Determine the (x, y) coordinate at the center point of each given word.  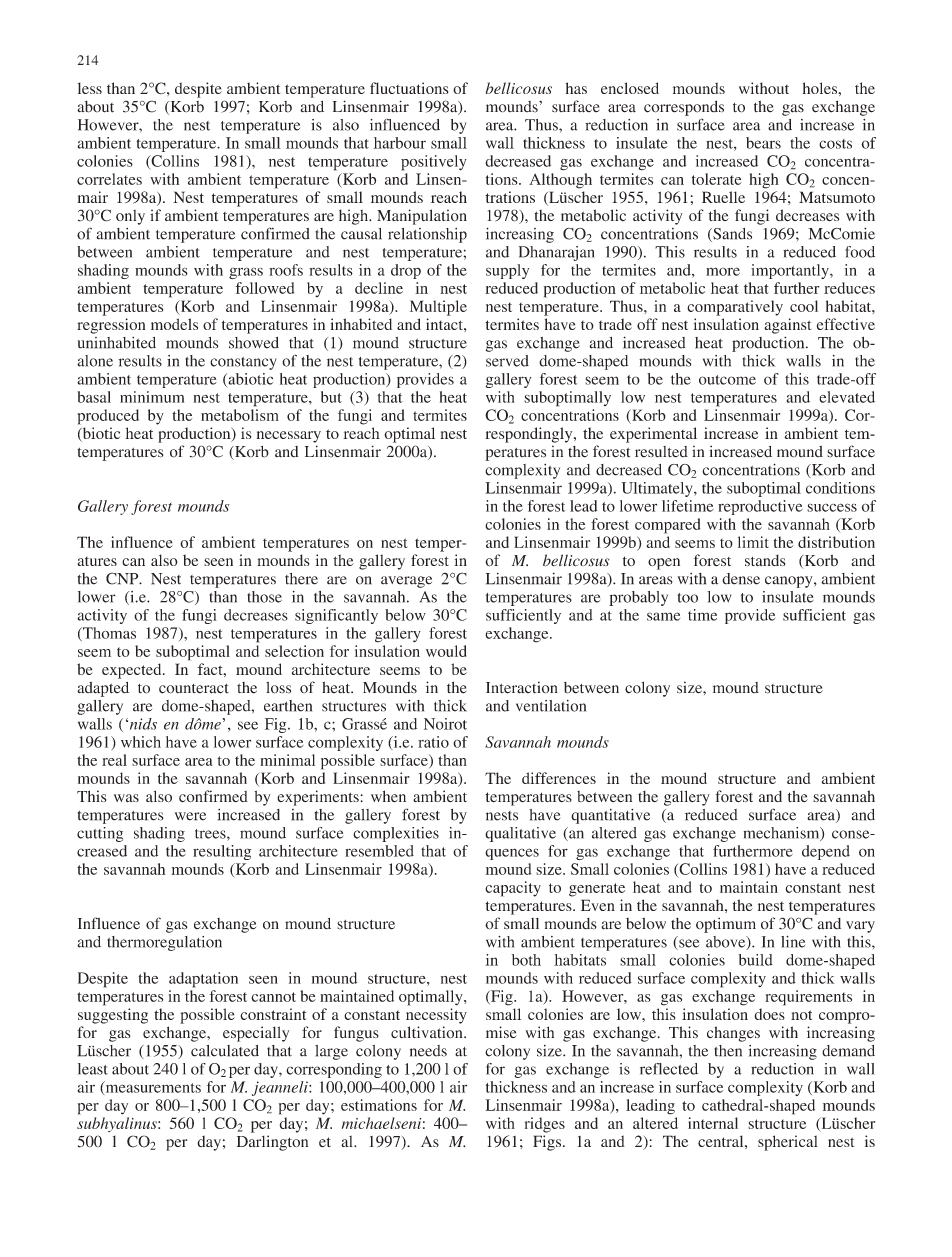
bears (763, 143)
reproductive (760, 507)
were (190, 816)
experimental (653, 435)
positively (434, 163)
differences (559, 778)
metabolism (240, 415)
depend (826, 852)
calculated (225, 1051)
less (90, 88)
